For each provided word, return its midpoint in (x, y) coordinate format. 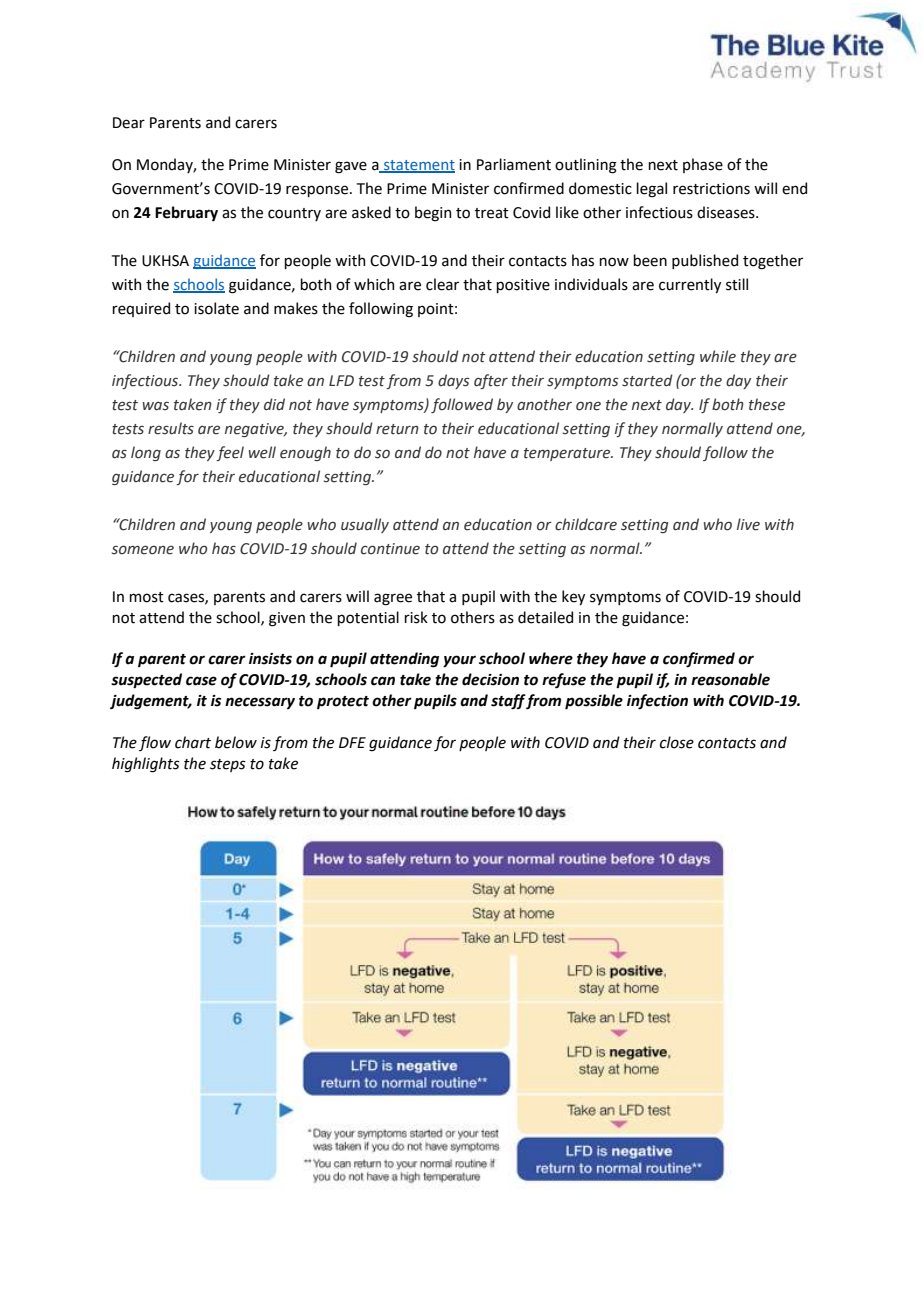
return (397, 429)
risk (416, 617)
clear (442, 284)
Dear (129, 123)
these (767, 404)
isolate (216, 308)
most (146, 597)
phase (703, 165)
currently (690, 285)
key (573, 597)
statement (418, 166)
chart (193, 742)
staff (508, 702)
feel (230, 453)
